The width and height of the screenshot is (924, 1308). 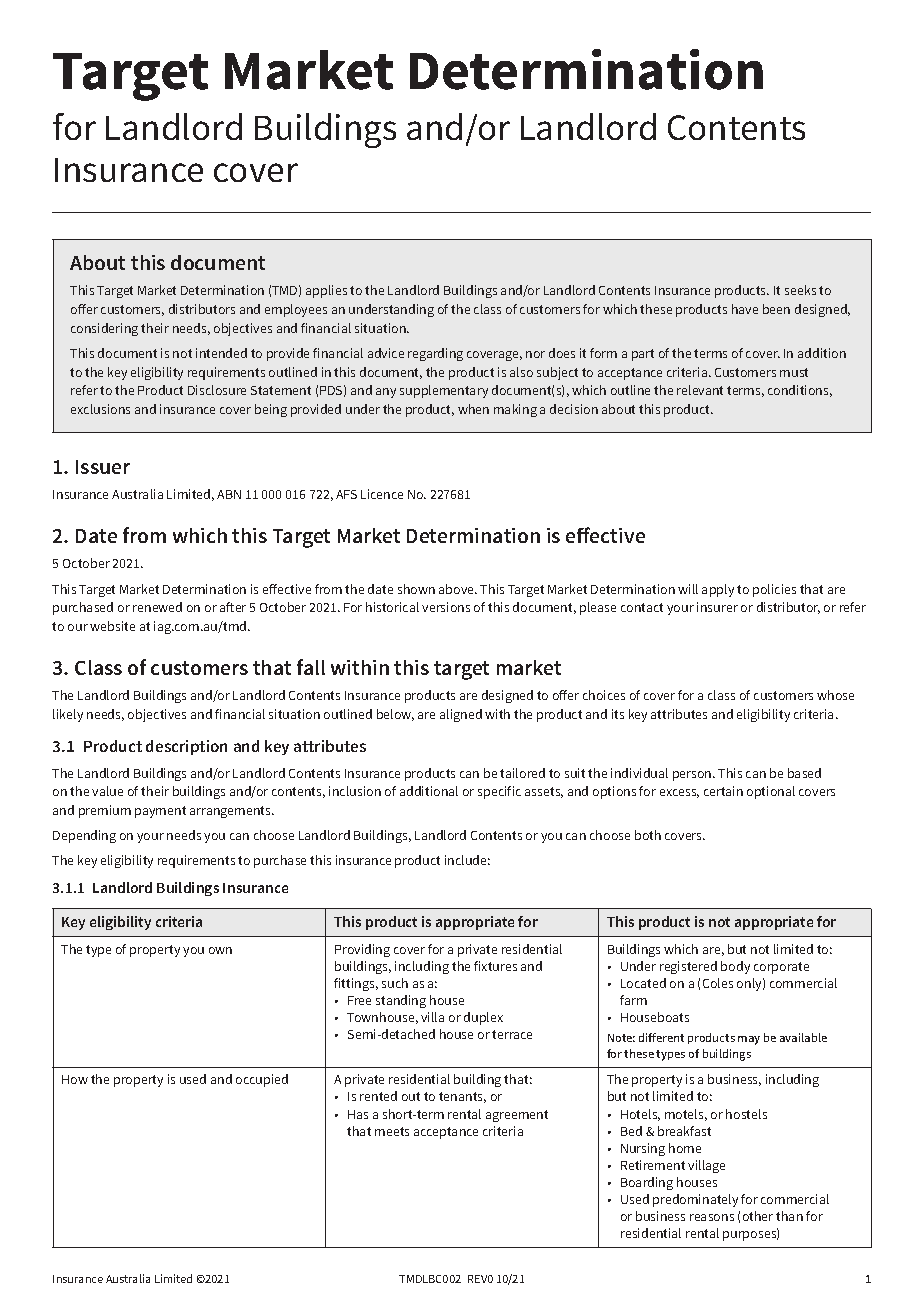 I want to click on regarding, so click(x=435, y=354).
